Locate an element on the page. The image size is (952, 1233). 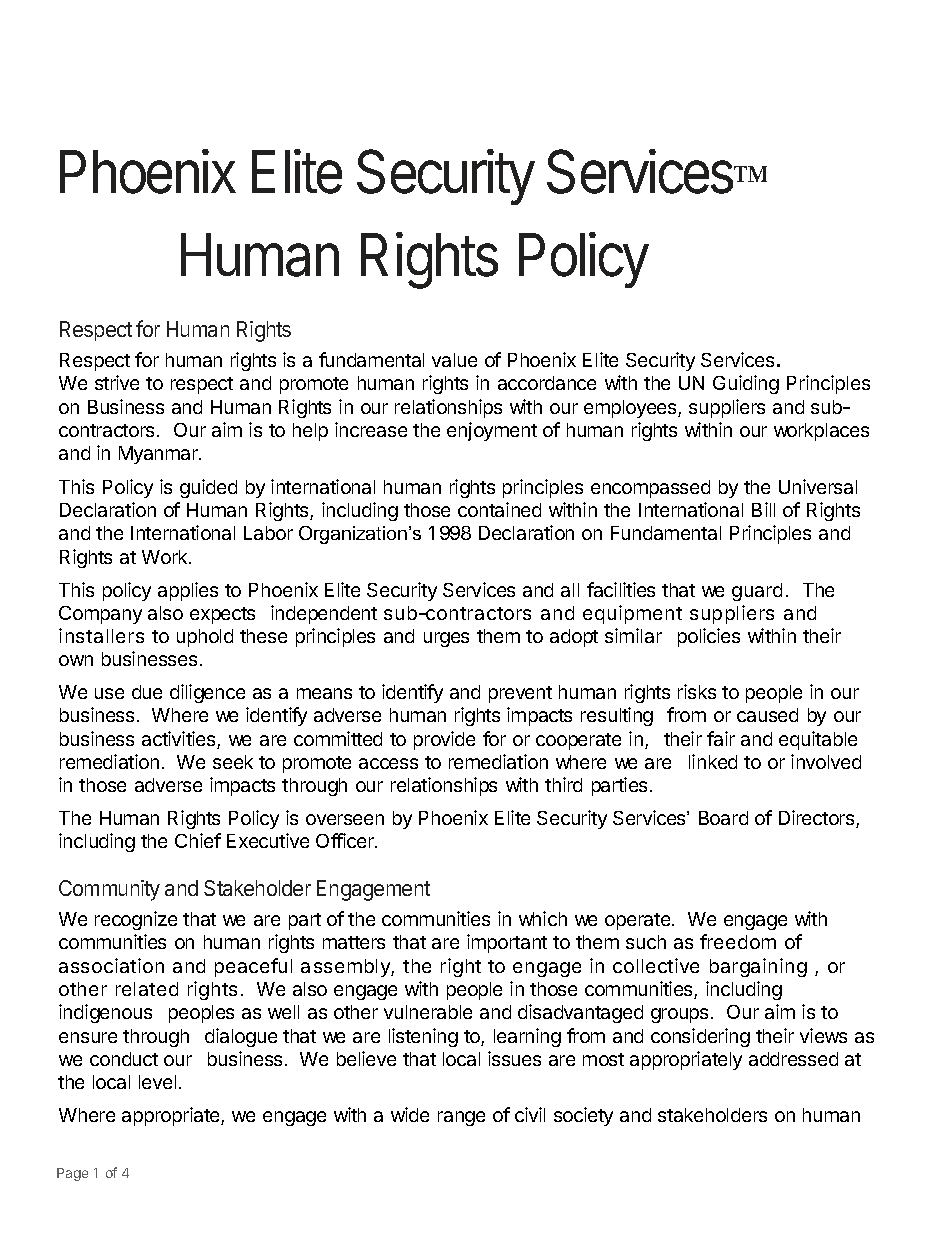
value is located at coordinates (454, 360).
